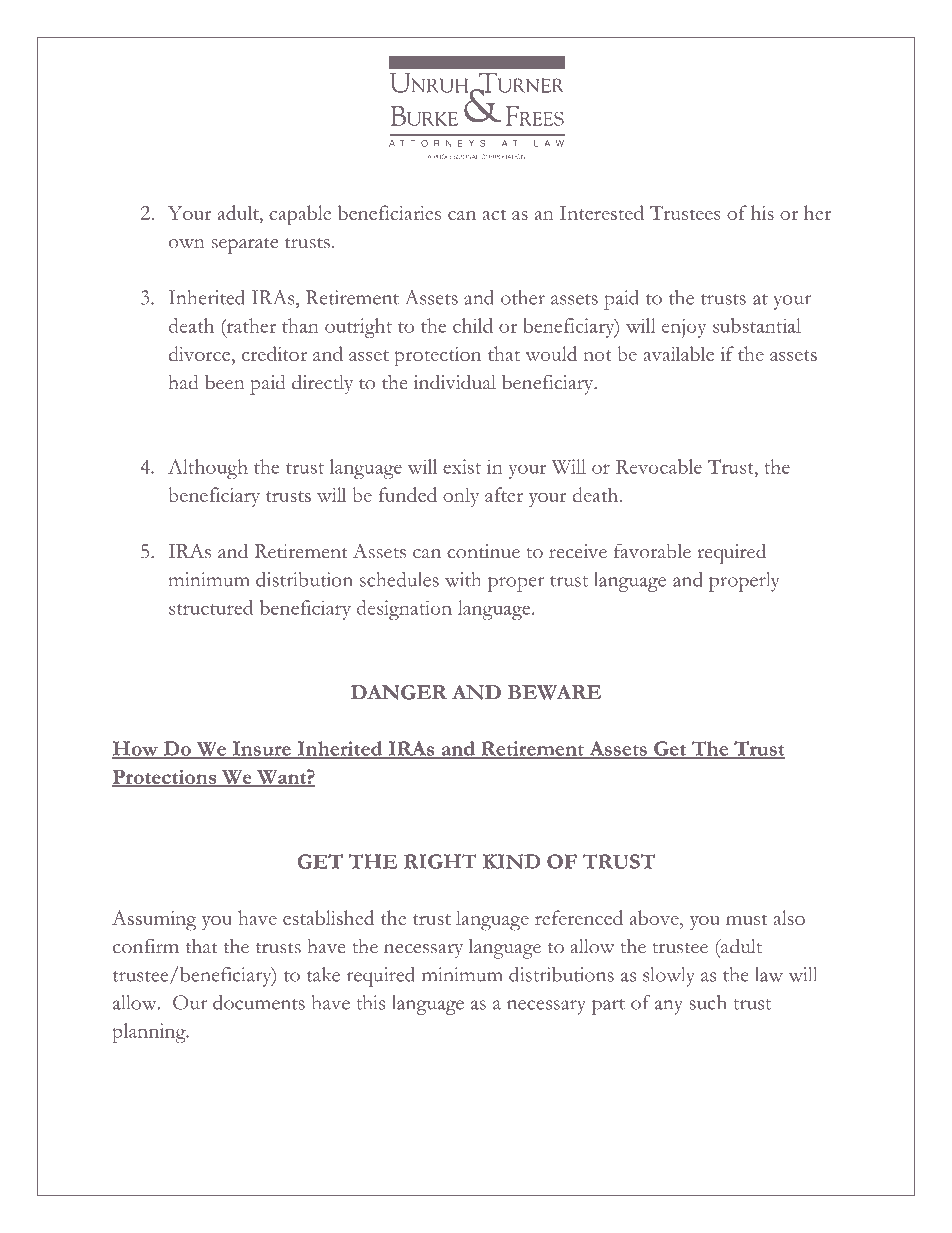 The height and width of the screenshot is (1233, 952). What do you see at coordinates (262, 749) in the screenshot?
I see `Insure` at bounding box center [262, 749].
